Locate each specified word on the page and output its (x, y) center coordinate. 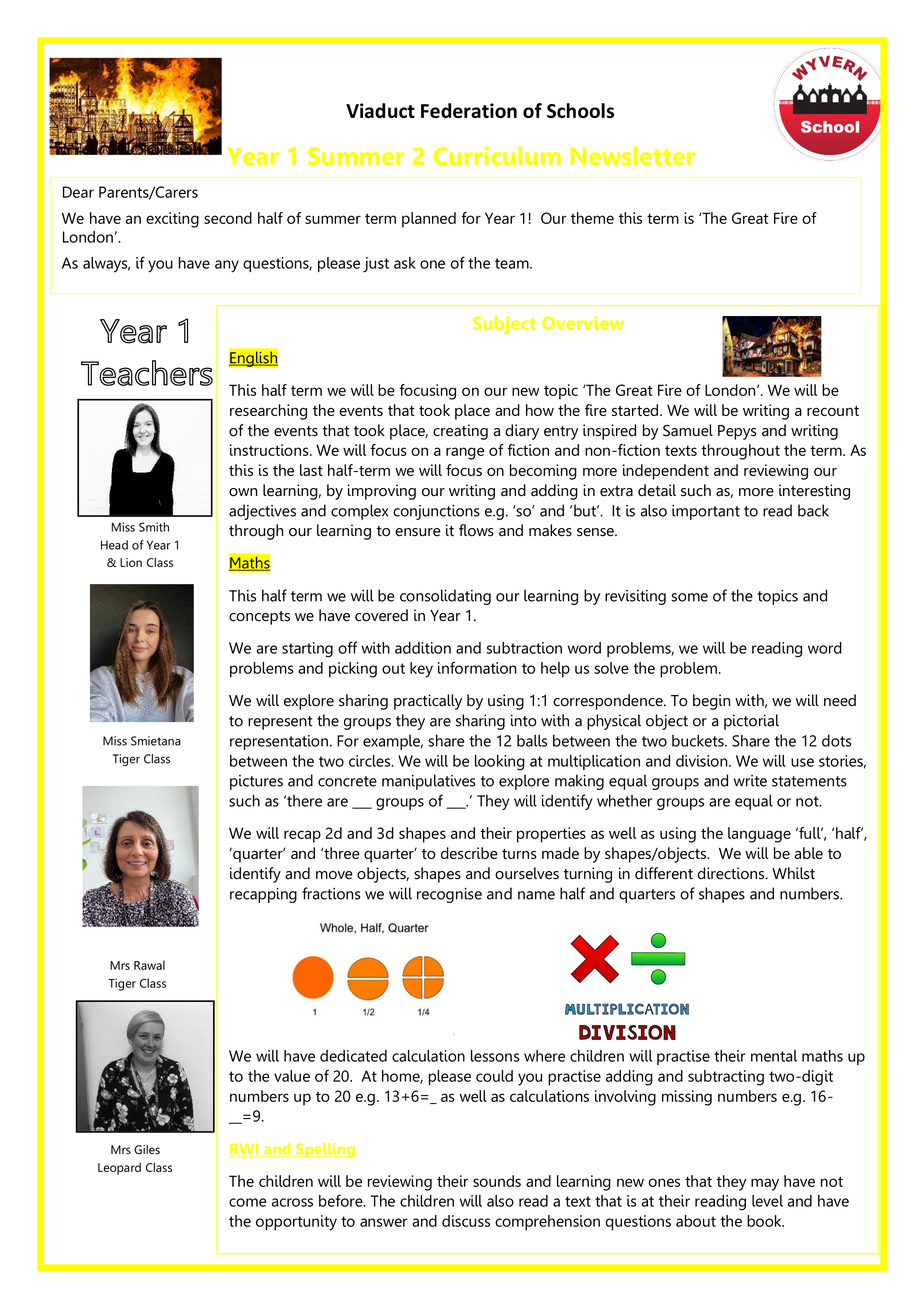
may (765, 1184)
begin (712, 702)
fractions (331, 893)
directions (732, 873)
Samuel (688, 430)
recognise (449, 895)
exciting (172, 220)
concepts (259, 618)
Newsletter (633, 155)
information (477, 668)
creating (460, 432)
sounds (497, 1181)
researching (268, 412)
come (247, 1202)
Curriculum (497, 155)
